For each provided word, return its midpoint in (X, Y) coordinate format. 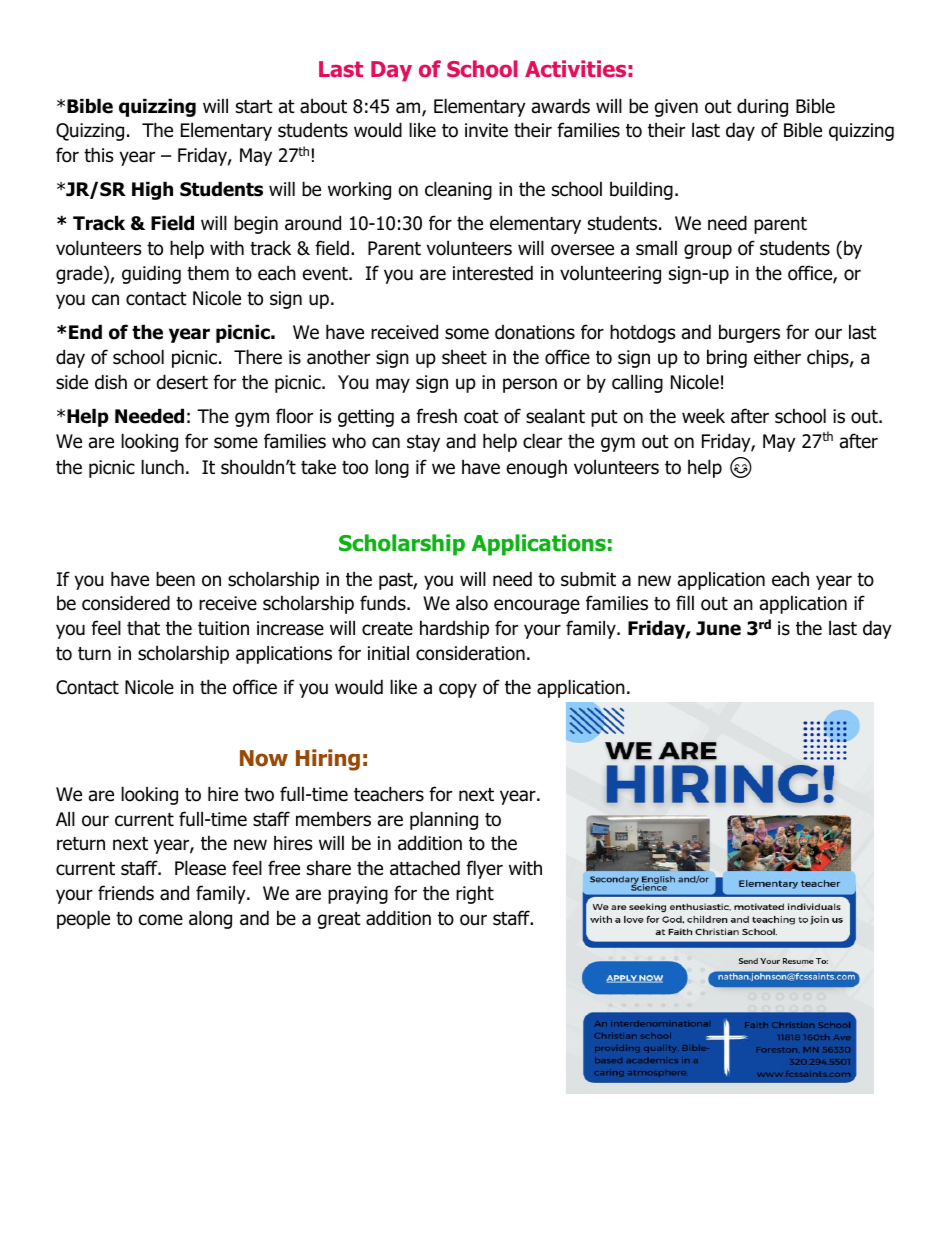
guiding (151, 274)
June (718, 628)
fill (685, 602)
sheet (464, 357)
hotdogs (642, 333)
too (355, 468)
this (98, 155)
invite (486, 130)
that (143, 628)
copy (458, 690)
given (676, 108)
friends (126, 893)
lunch (162, 467)
